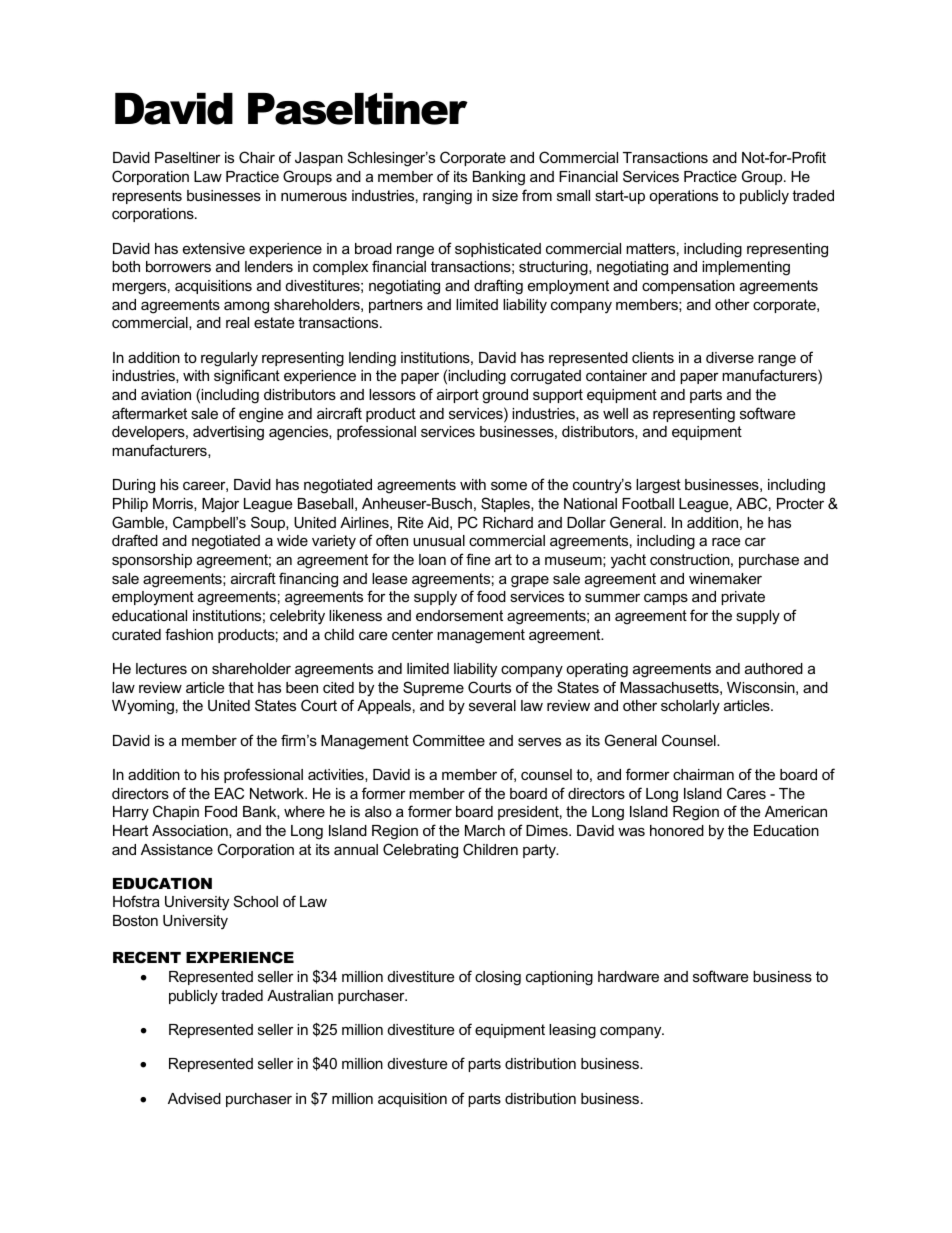 The width and height of the screenshot is (952, 1233). What do you see at coordinates (177, 849) in the screenshot?
I see `Assistance` at bounding box center [177, 849].
